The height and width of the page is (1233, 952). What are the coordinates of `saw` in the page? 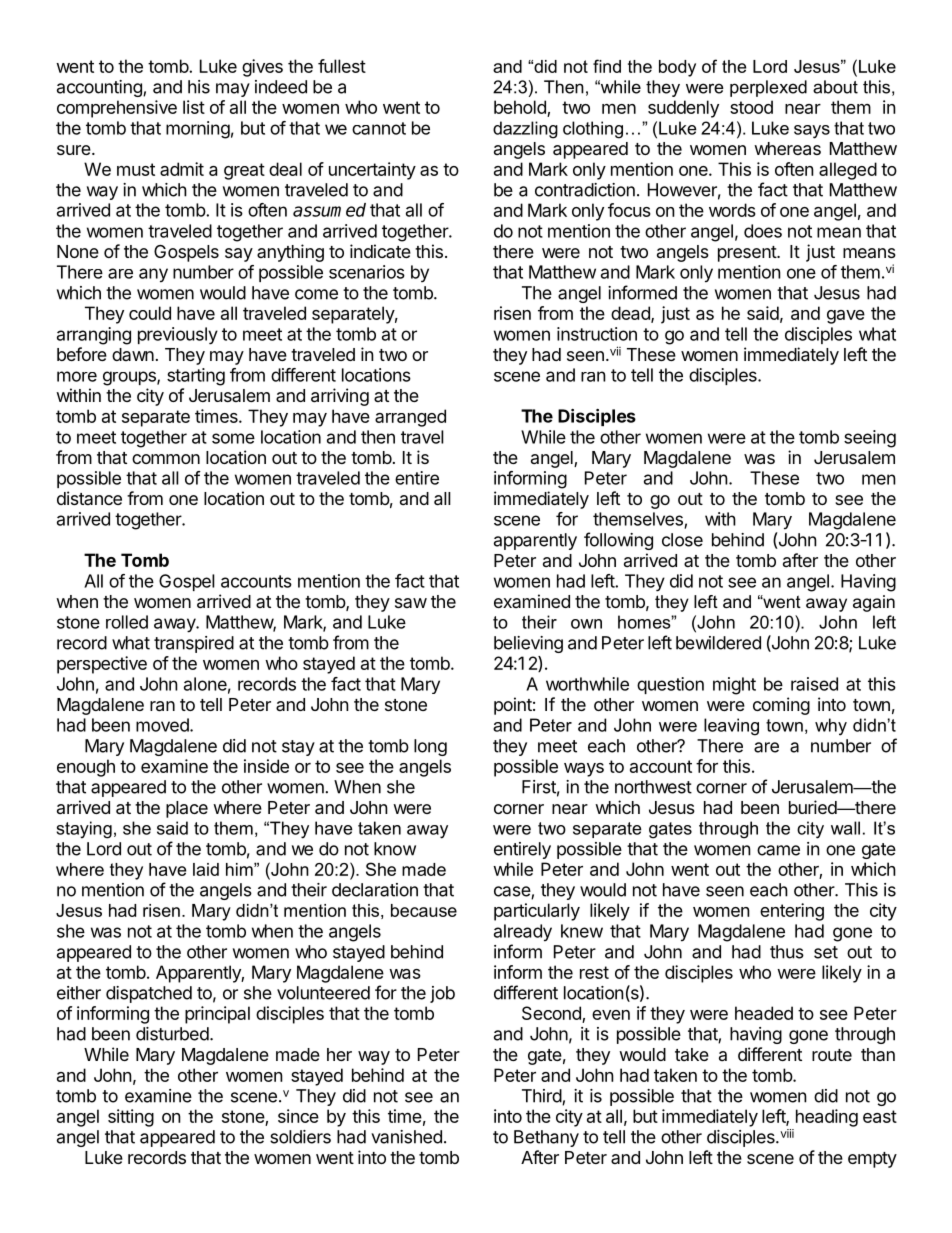 It's located at (411, 603).
